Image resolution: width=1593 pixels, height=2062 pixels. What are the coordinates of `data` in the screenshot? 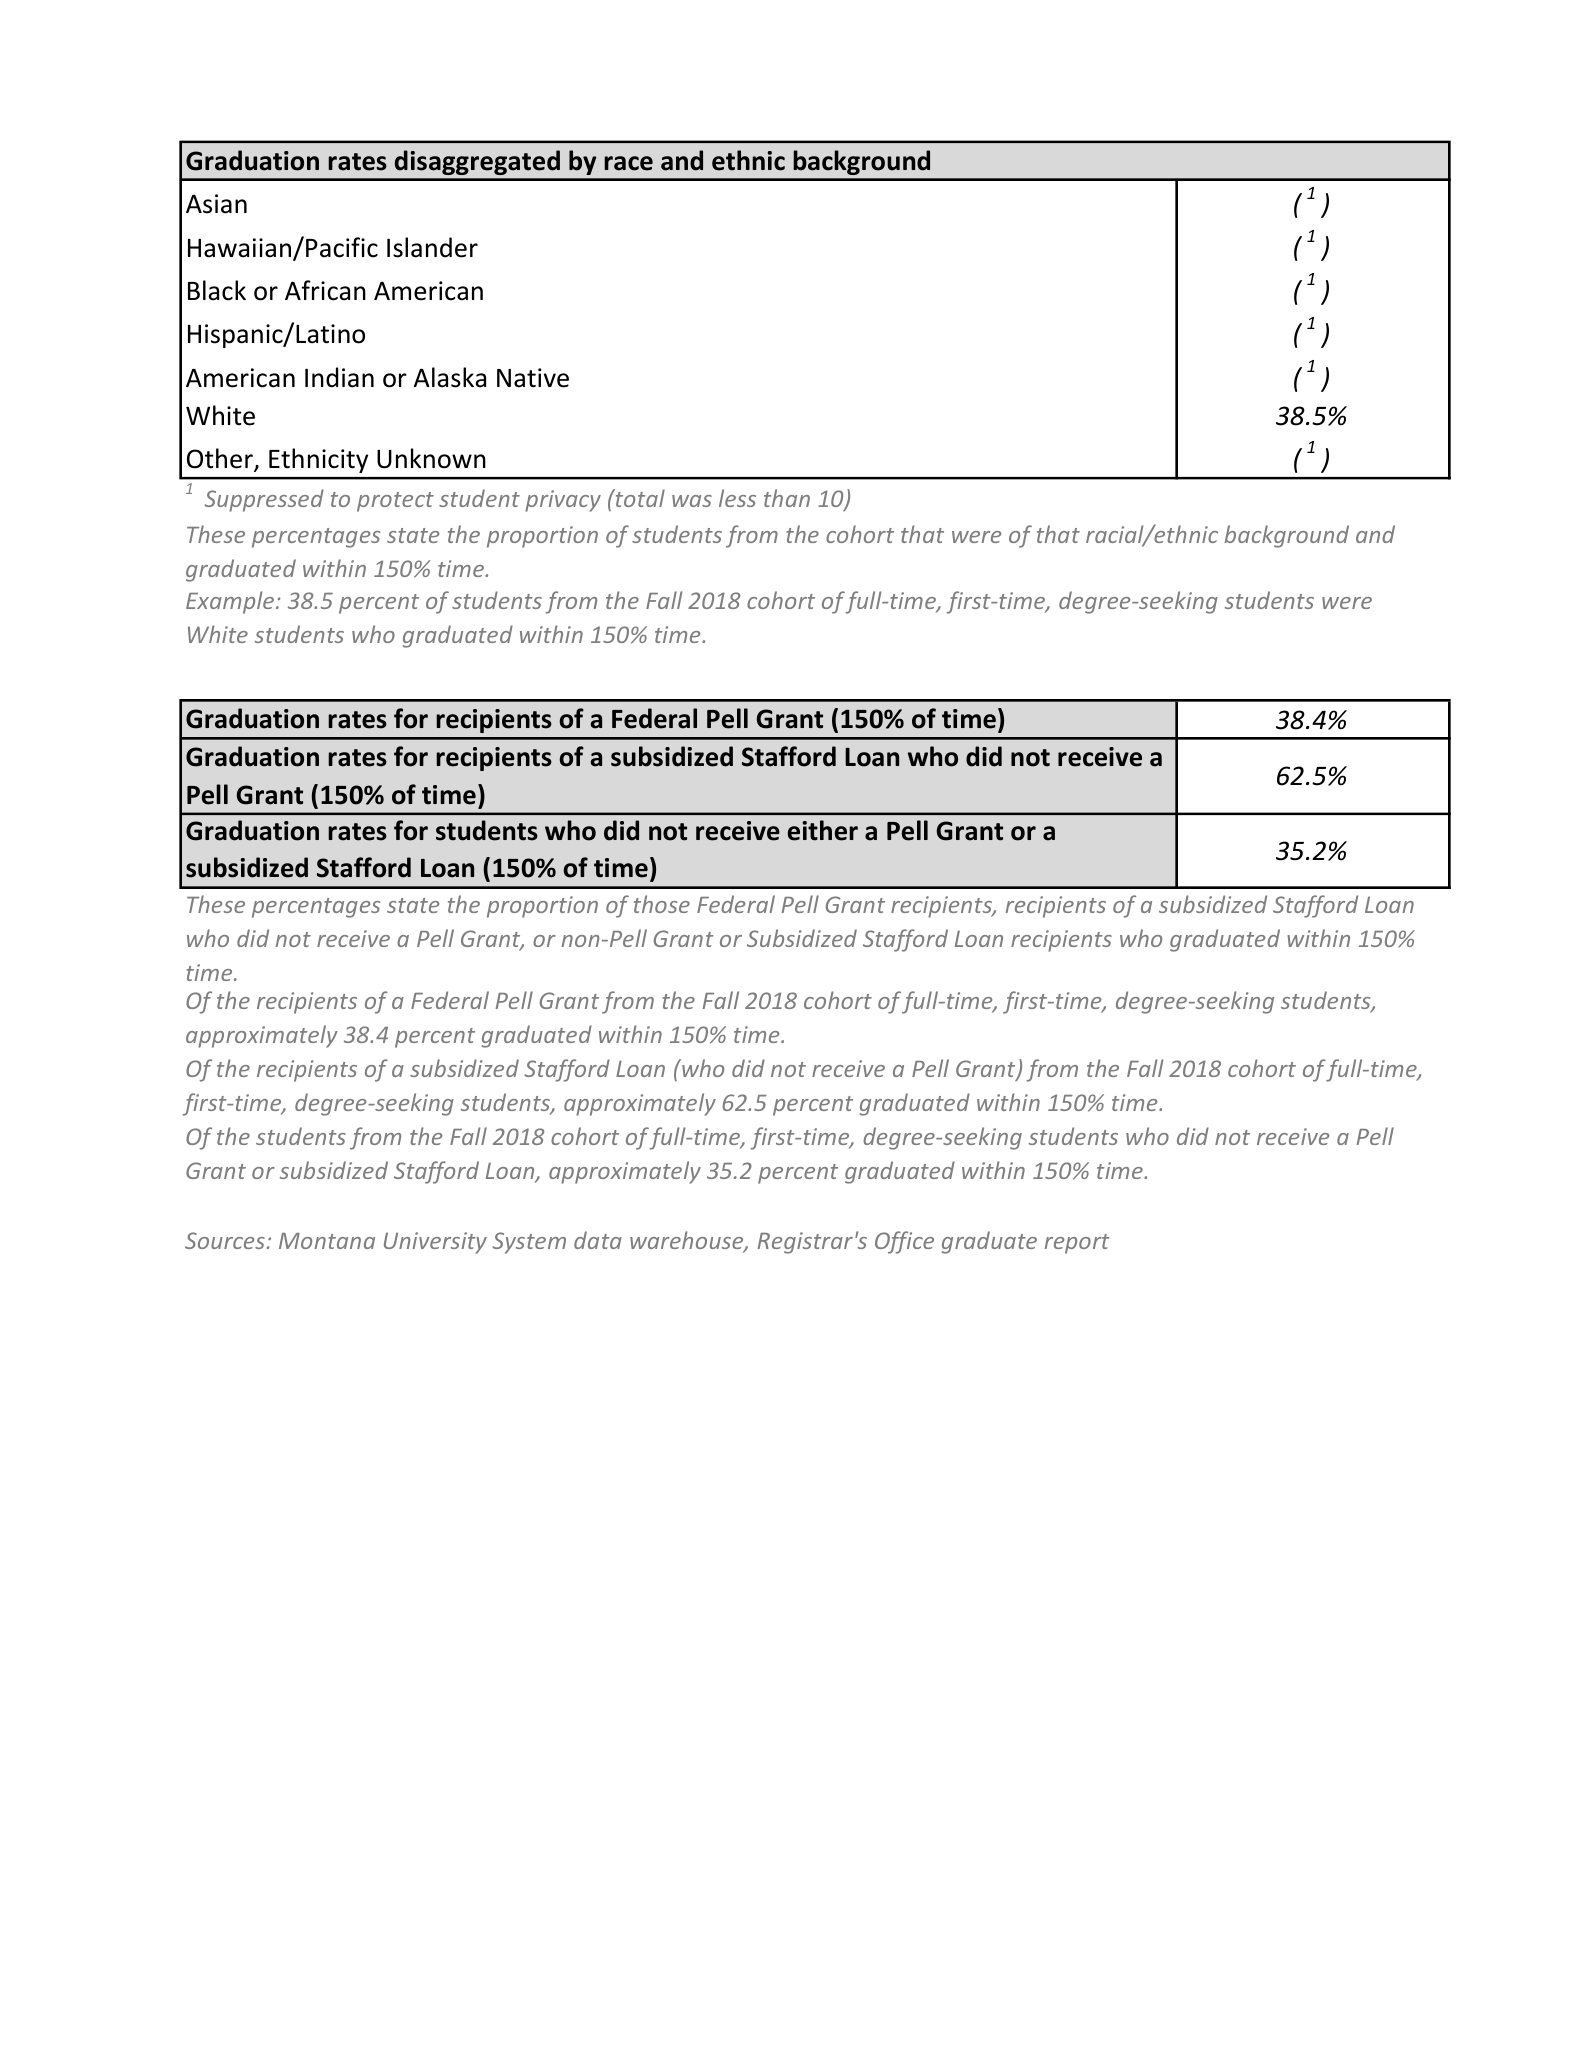 It's located at (598, 1240).
